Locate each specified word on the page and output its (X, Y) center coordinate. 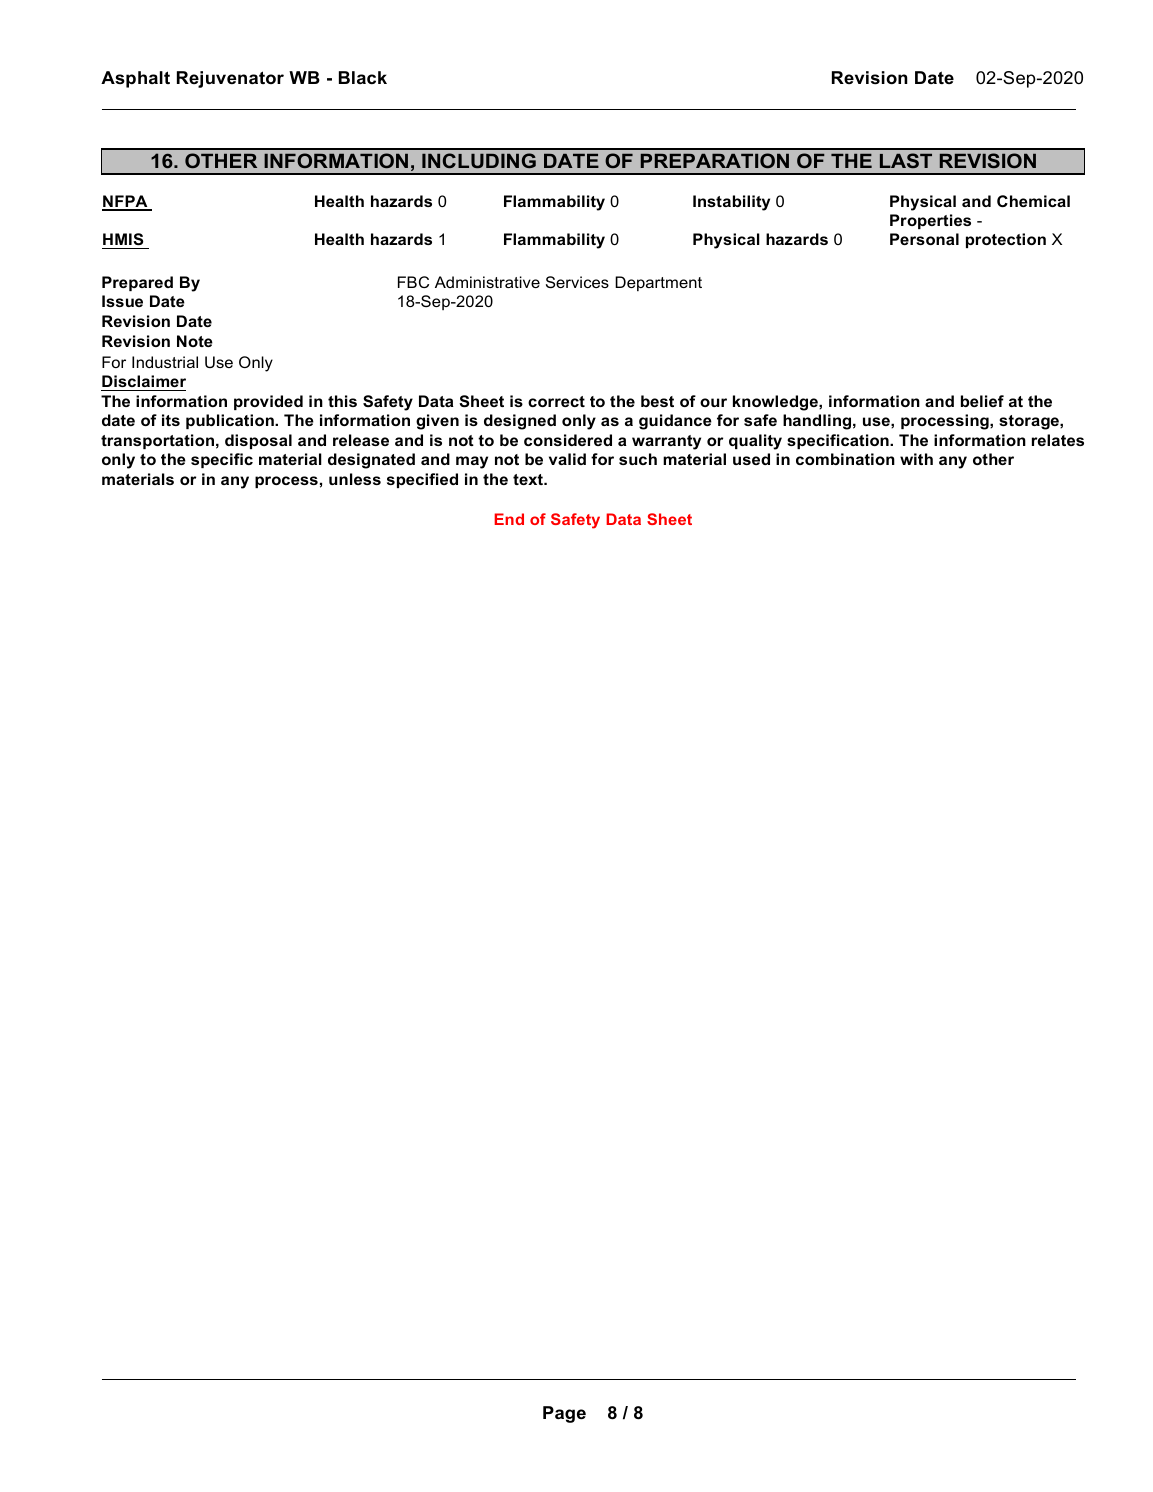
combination (845, 459)
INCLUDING (479, 160)
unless (355, 479)
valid (567, 459)
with (916, 459)
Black (363, 77)
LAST (906, 160)
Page (564, 1414)
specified (422, 480)
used (751, 459)
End (509, 519)
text (529, 479)
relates (1058, 440)
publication (231, 421)
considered (568, 440)
